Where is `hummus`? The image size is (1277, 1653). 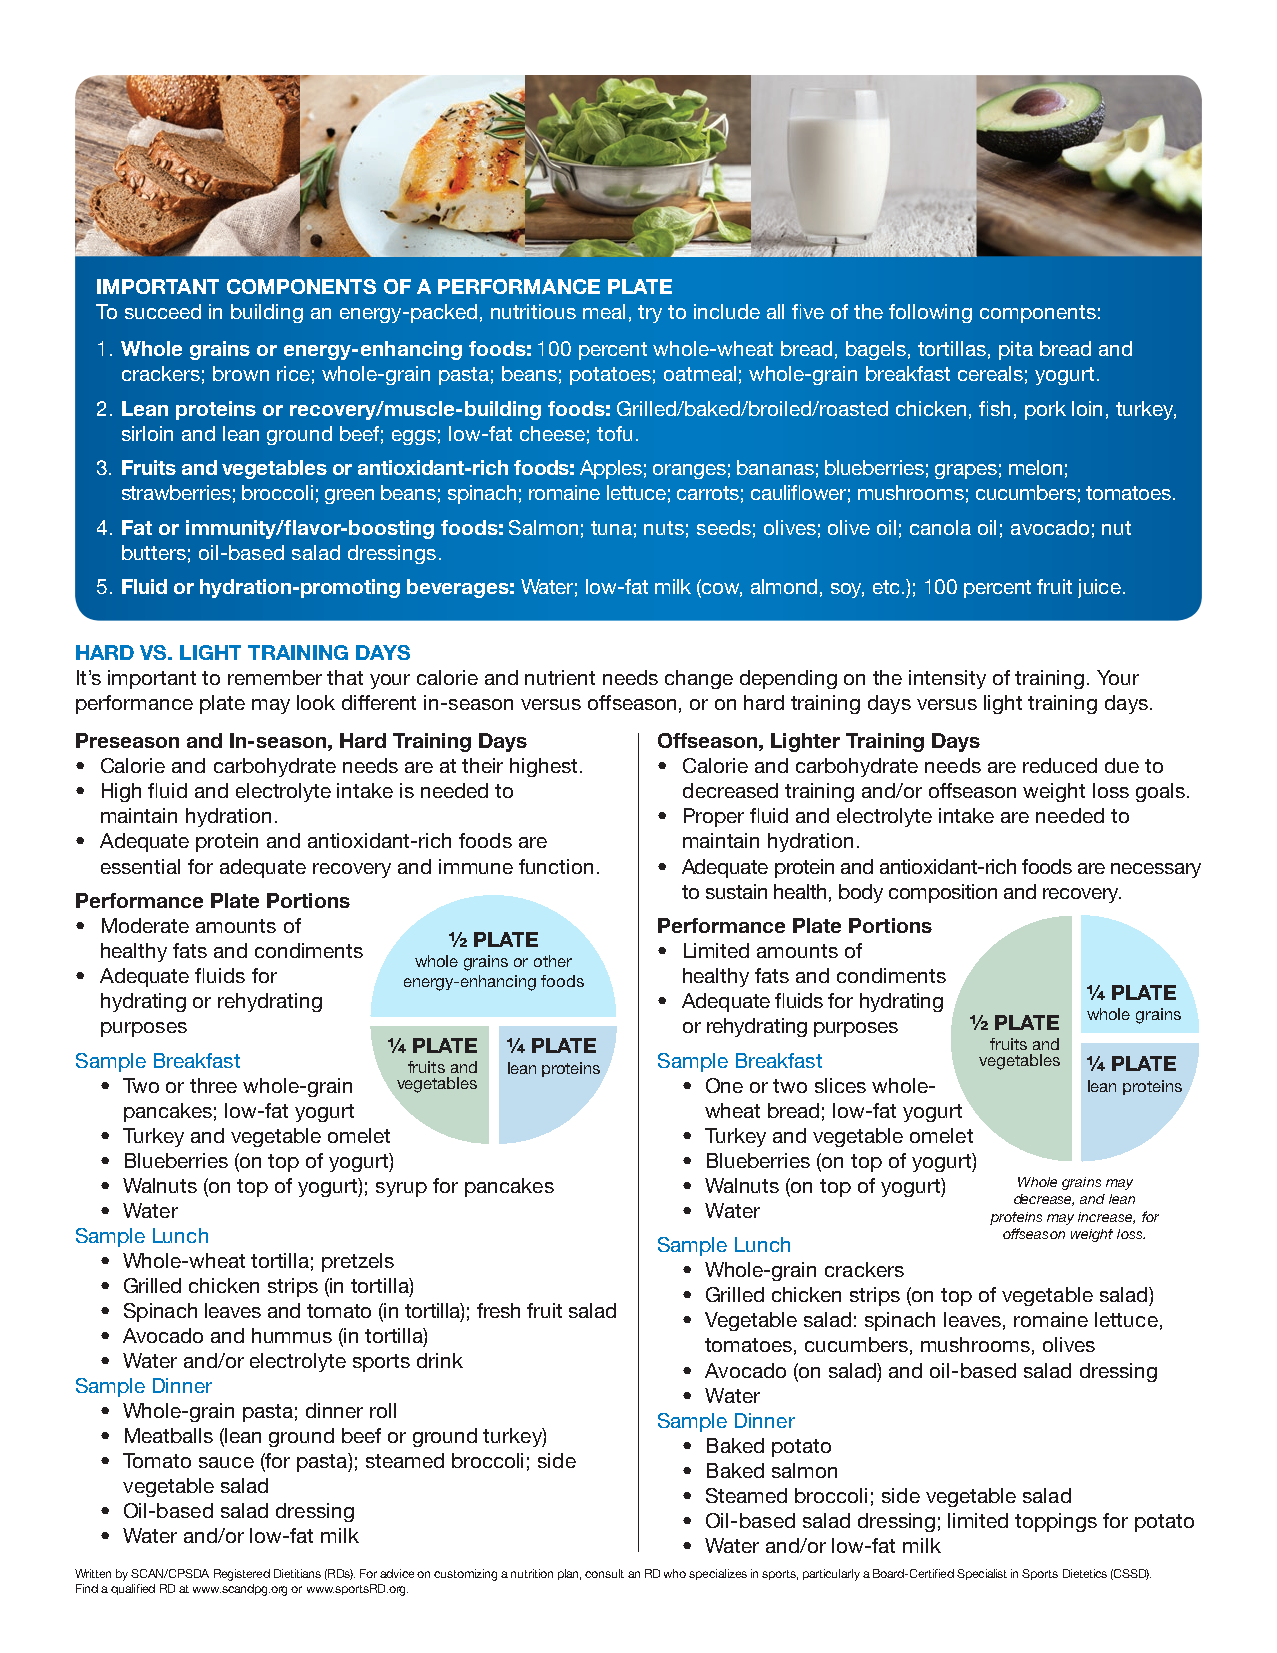
hummus is located at coordinates (292, 1335).
